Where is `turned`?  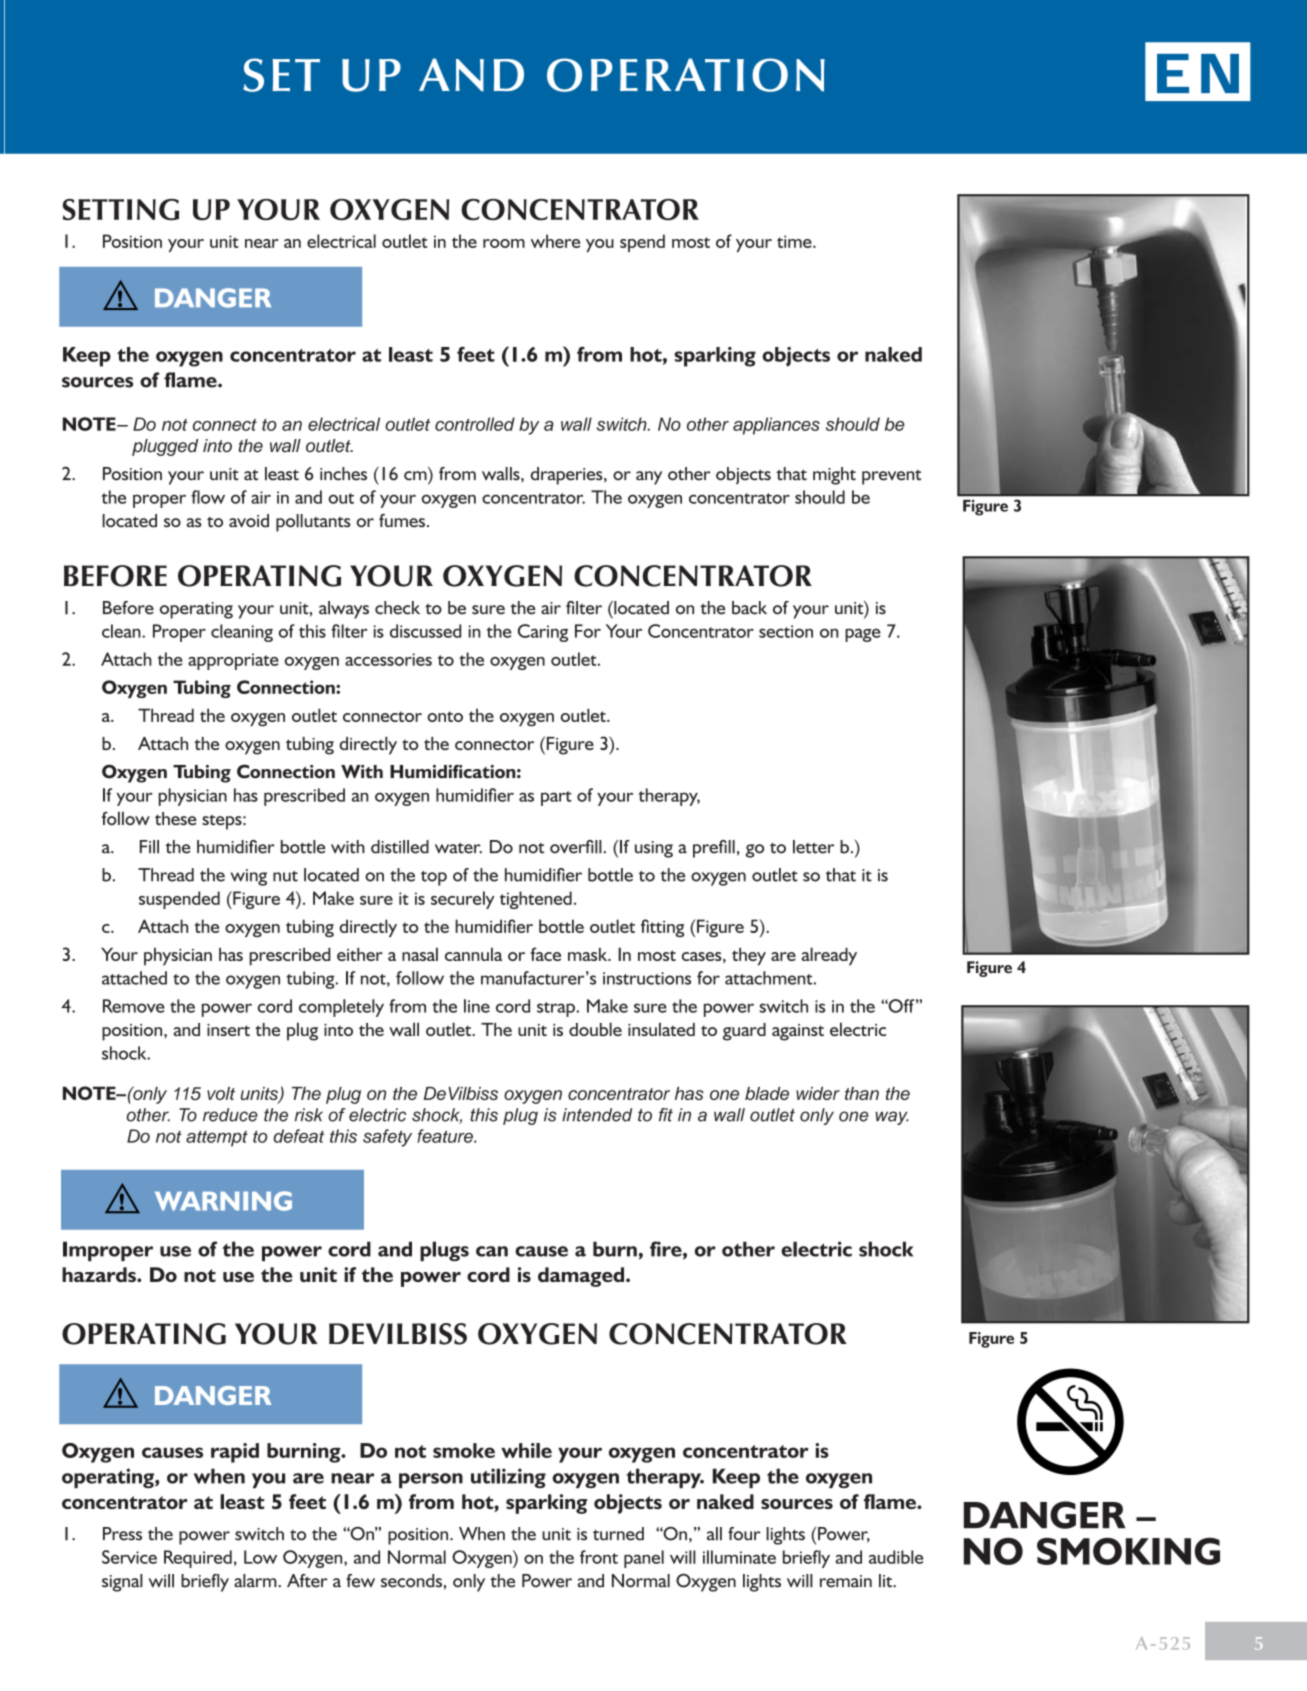
turned is located at coordinates (618, 1534).
